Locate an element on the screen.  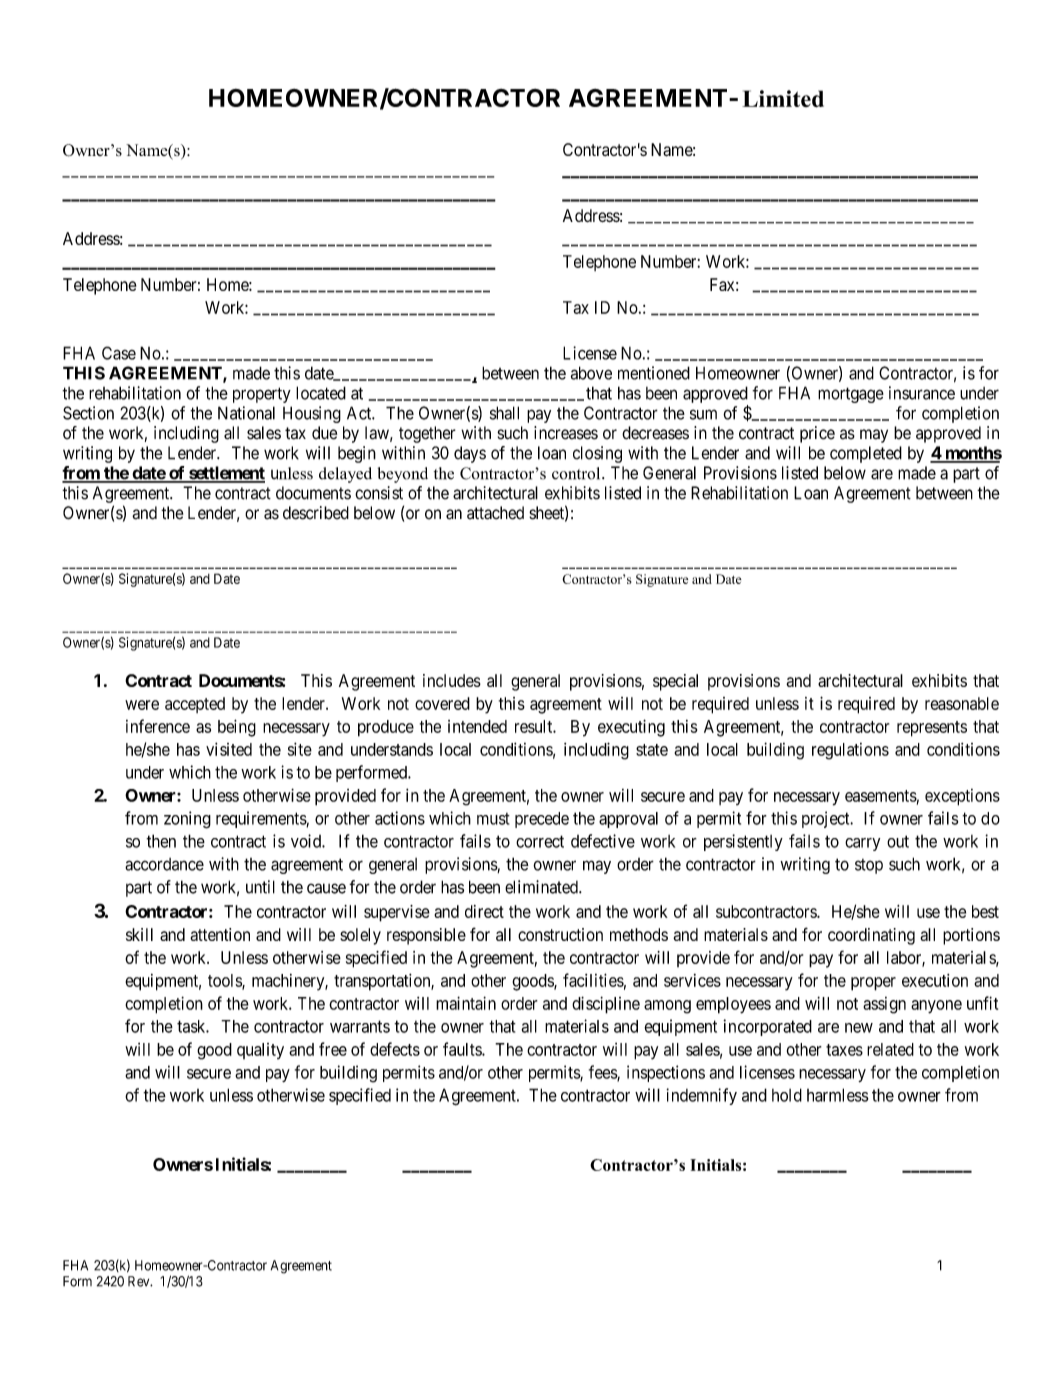
faults is located at coordinates (463, 1049).
